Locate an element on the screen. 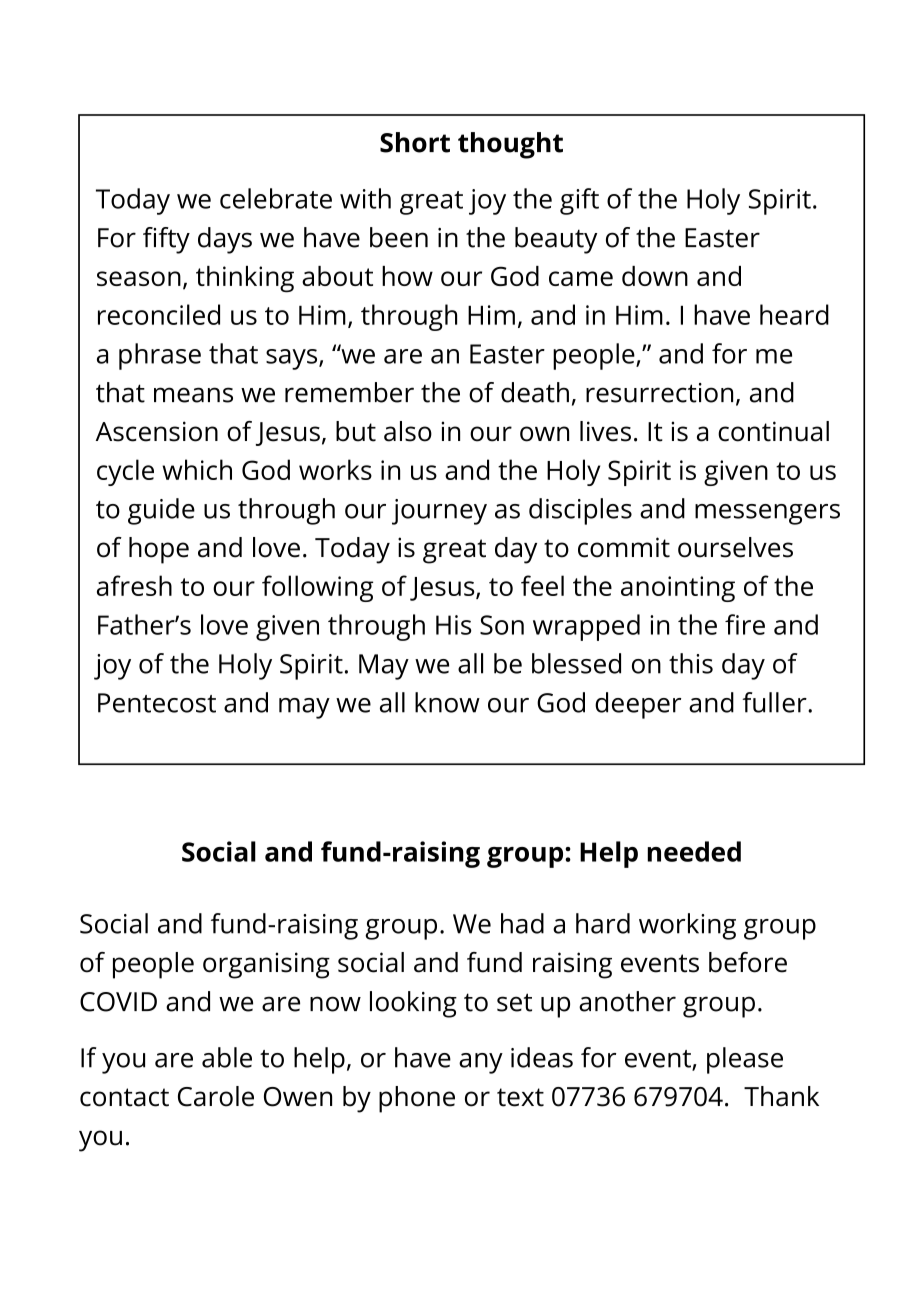  organising is located at coordinates (266, 965).
